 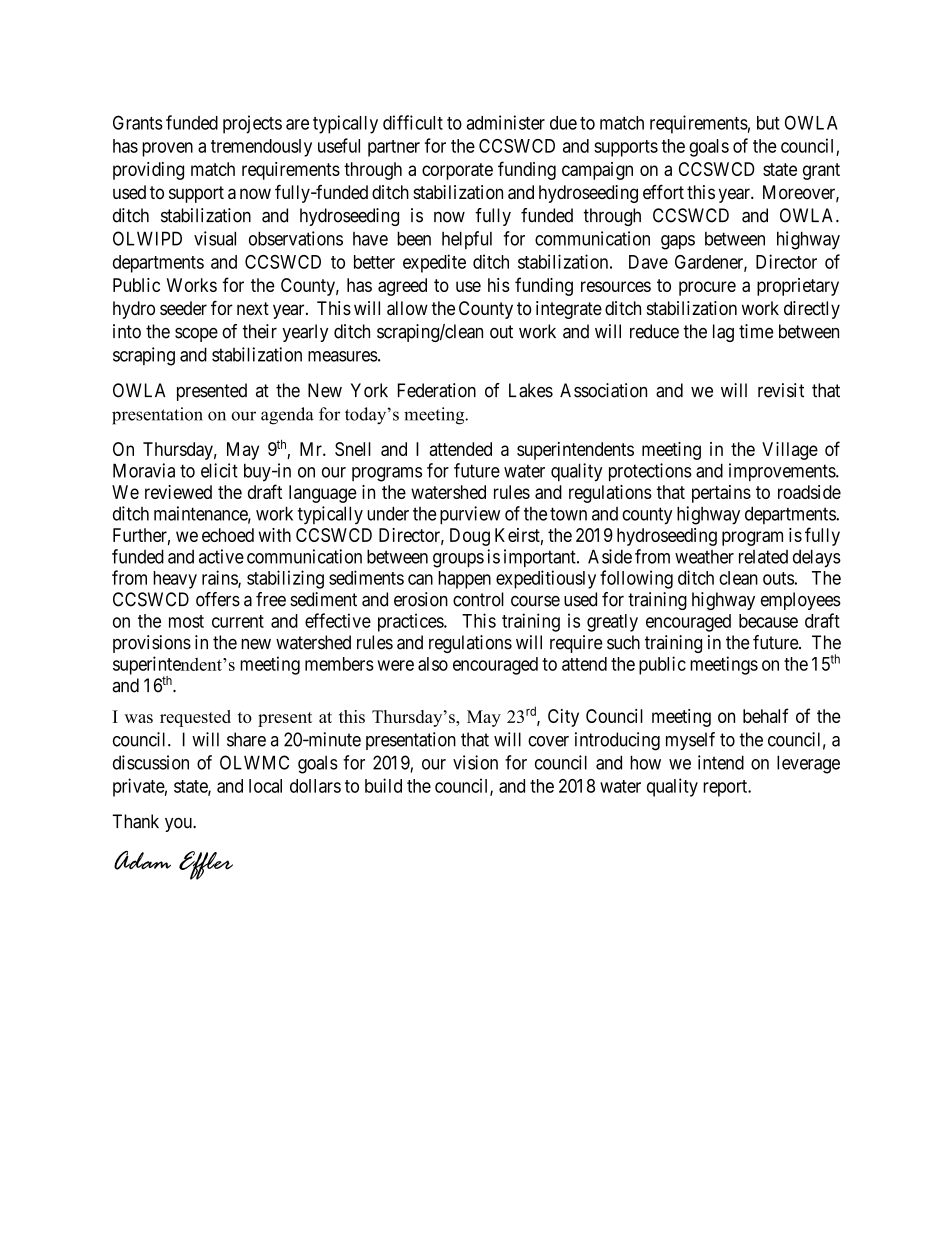 What do you see at coordinates (179, 825) in the page?
I see `you` at bounding box center [179, 825].
